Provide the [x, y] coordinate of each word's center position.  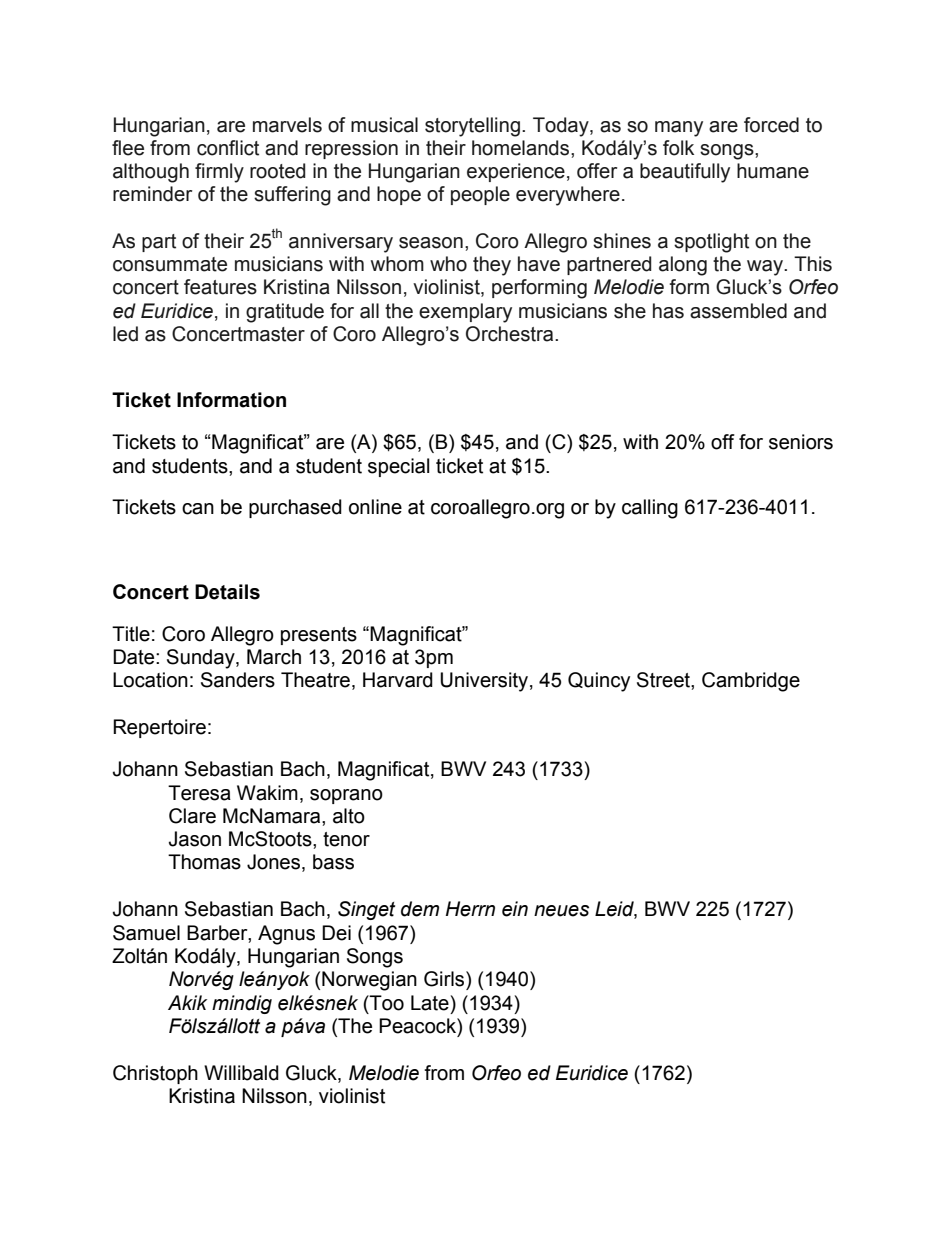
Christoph [155, 1074]
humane [773, 171]
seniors [801, 442]
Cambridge [751, 682]
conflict [228, 148]
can [198, 509]
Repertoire [159, 728]
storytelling [472, 127]
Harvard [398, 680]
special [398, 467]
